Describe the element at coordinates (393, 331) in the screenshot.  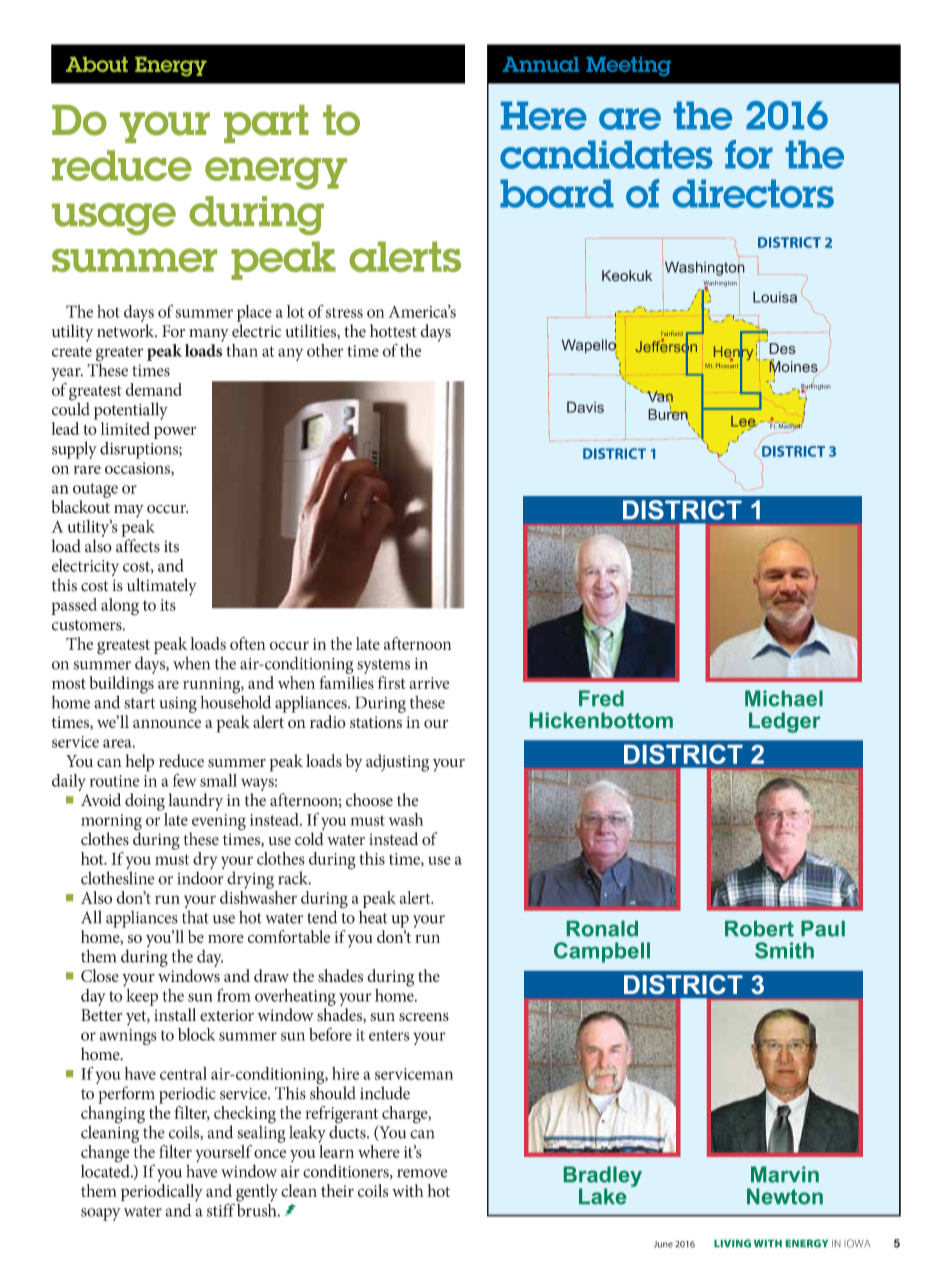
I see `hottest` at that location.
